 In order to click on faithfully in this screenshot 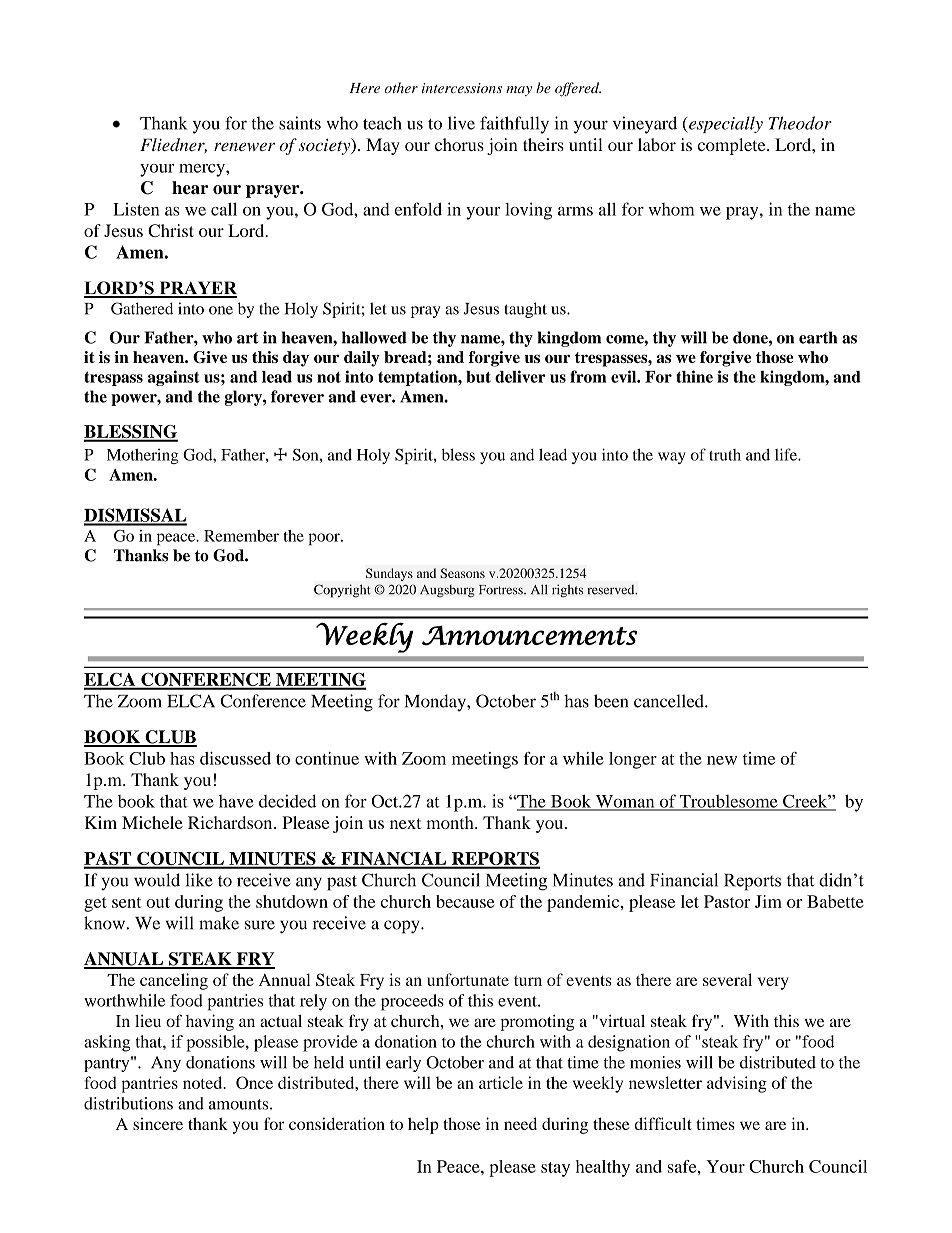, I will do `click(514, 125)`.
